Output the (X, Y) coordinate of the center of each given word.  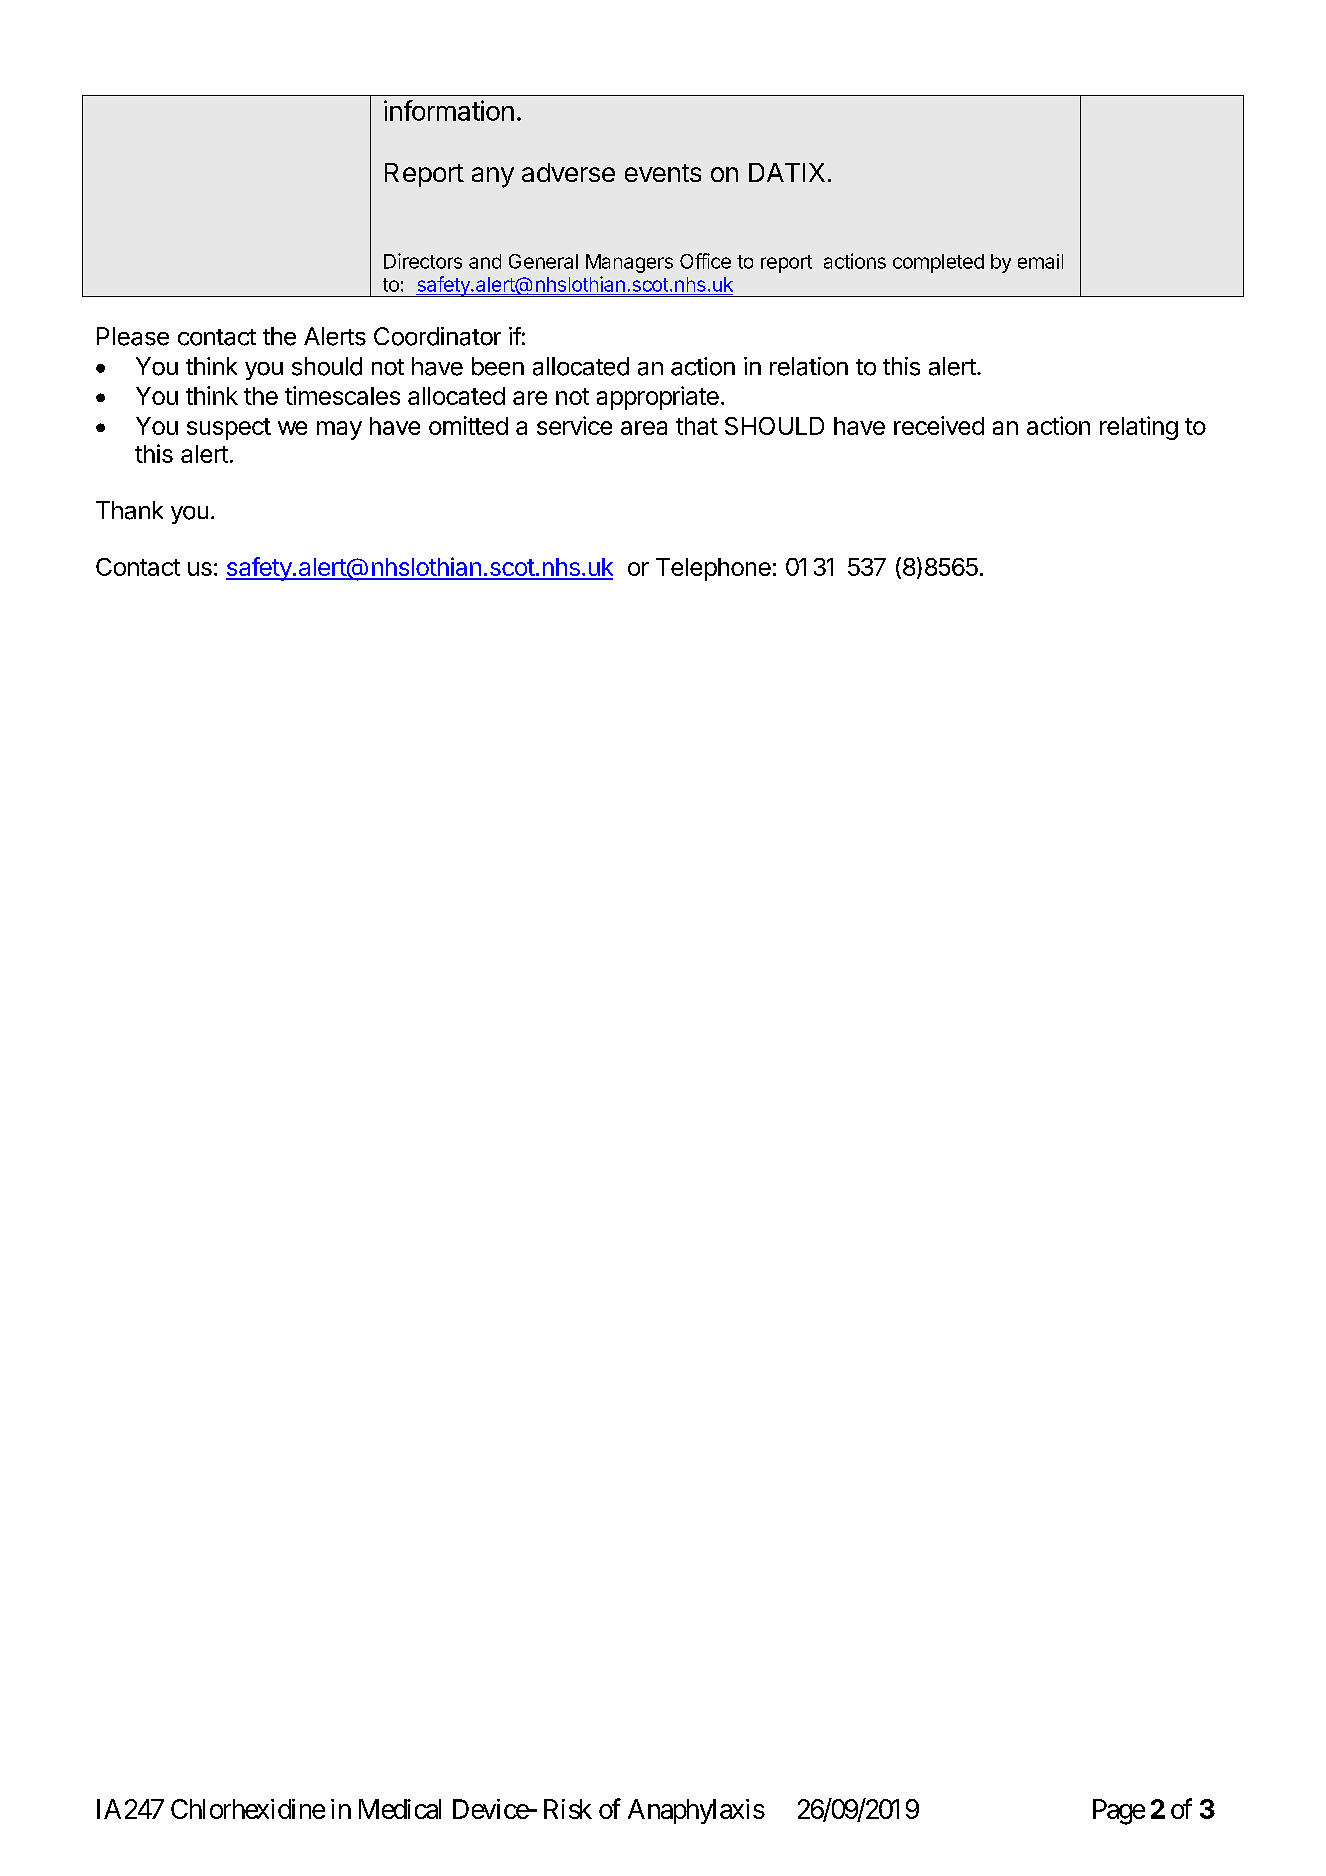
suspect (229, 429)
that (697, 426)
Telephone (713, 569)
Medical (400, 1809)
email (1040, 261)
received (939, 425)
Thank (129, 510)
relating (1139, 428)
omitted (468, 425)
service (574, 425)
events (663, 173)
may (339, 430)
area (644, 428)
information (449, 110)
